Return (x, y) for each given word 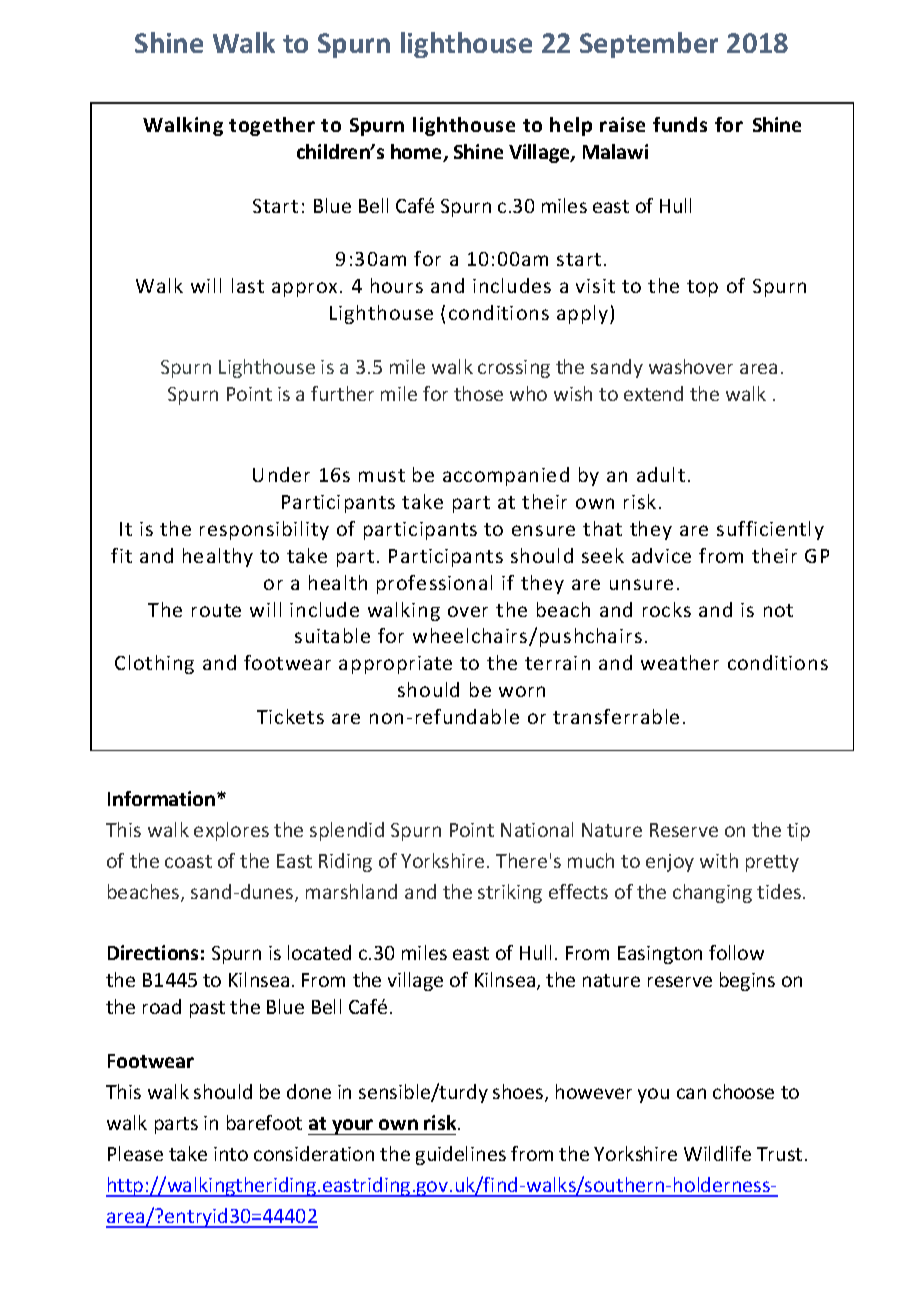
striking (510, 893)
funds (680, 124)
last (248, 285)
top (702, 288)
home (418, 153)
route (216, 610)
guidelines (461, 1155)
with (719, 860)
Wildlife (717, 1153)
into (231, 1154)
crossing (514, 369)
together (272, 126)
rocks (667, 609)
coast (188, 861)
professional (434, 584)
